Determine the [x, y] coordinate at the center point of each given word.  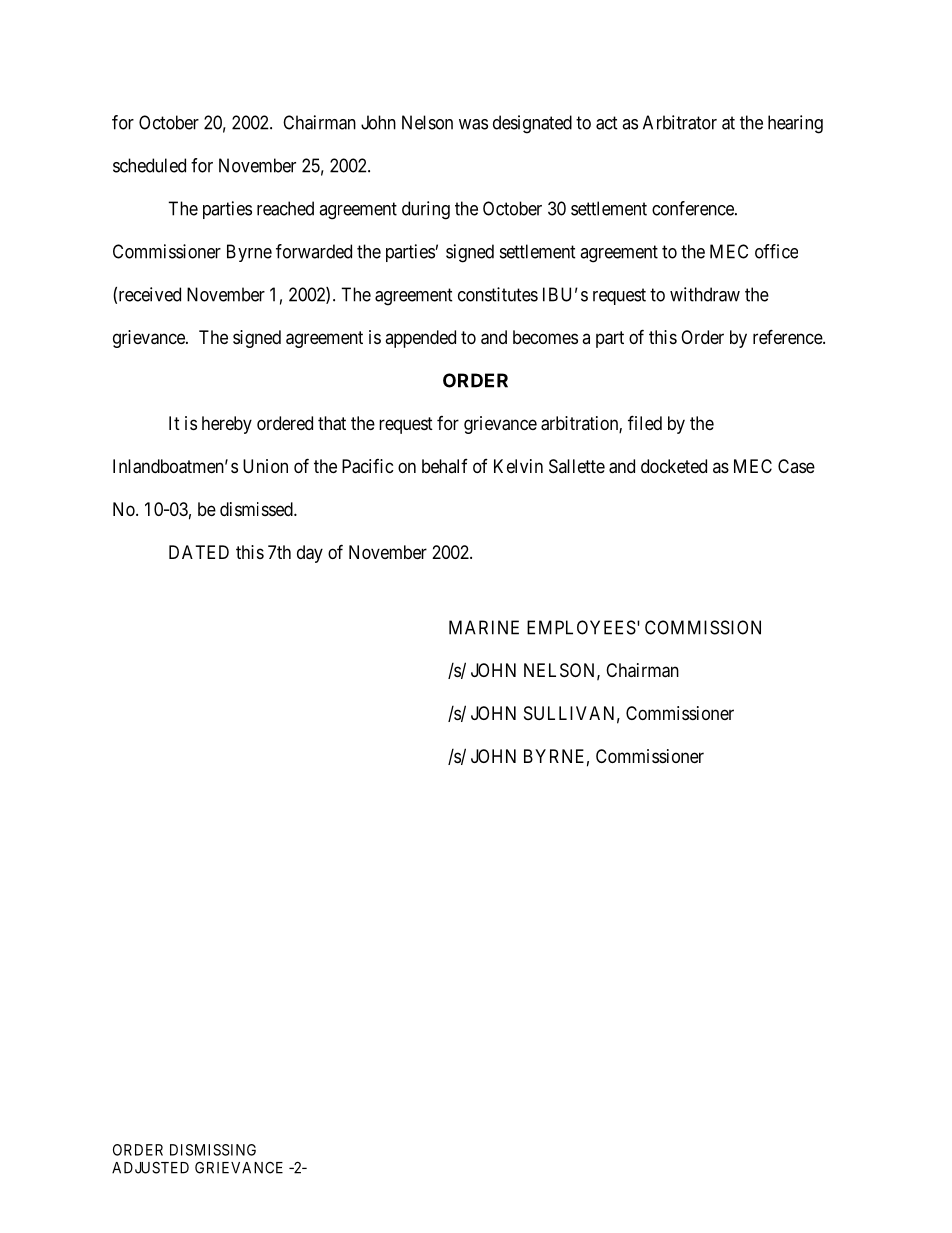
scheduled [149, 165]
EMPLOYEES [581, 627]
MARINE [484, 627]
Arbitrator [680, 122]
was [473, 124]
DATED [199, 552]
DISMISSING [213, 1150]
